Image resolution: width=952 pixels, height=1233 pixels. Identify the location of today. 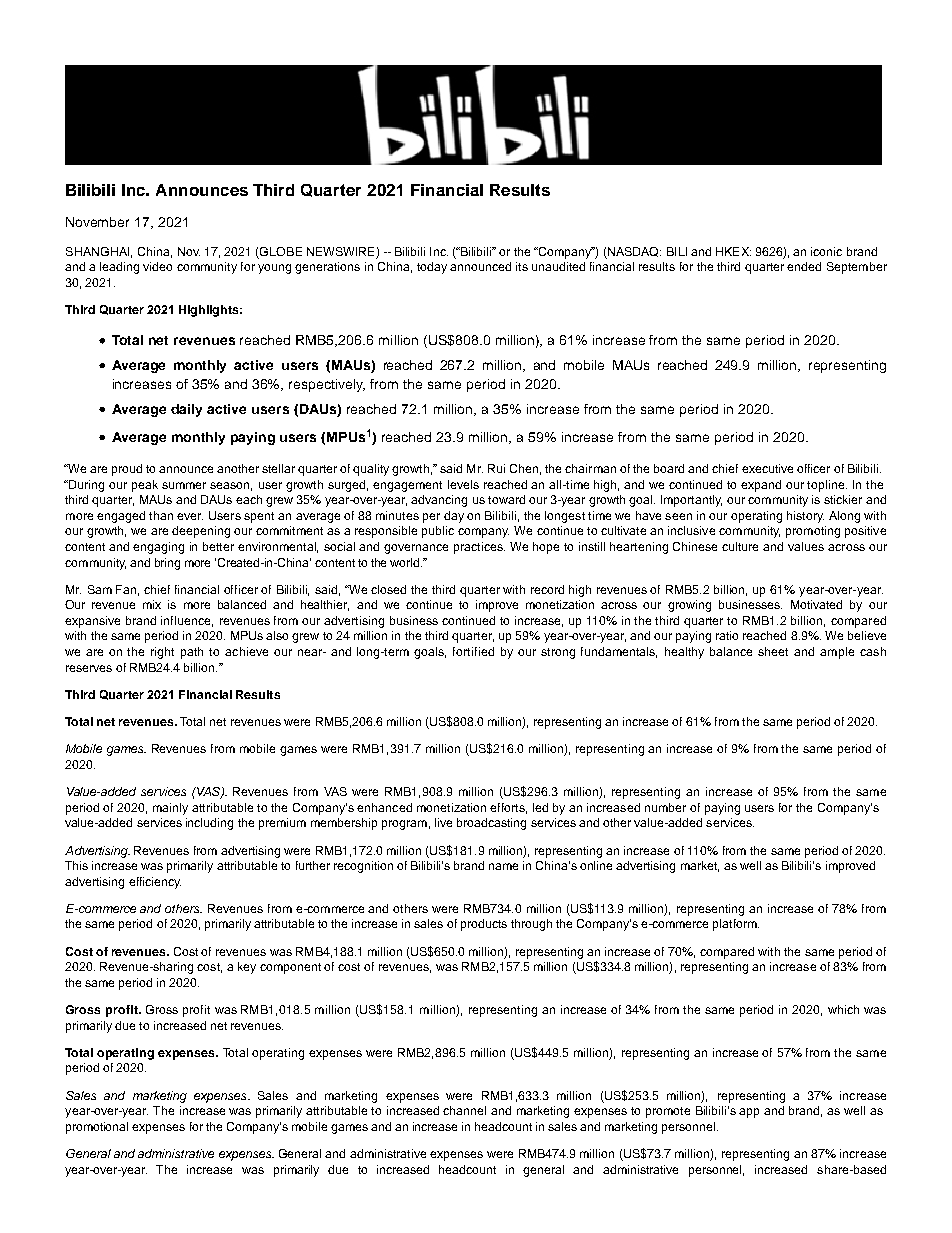
(432, 268).
